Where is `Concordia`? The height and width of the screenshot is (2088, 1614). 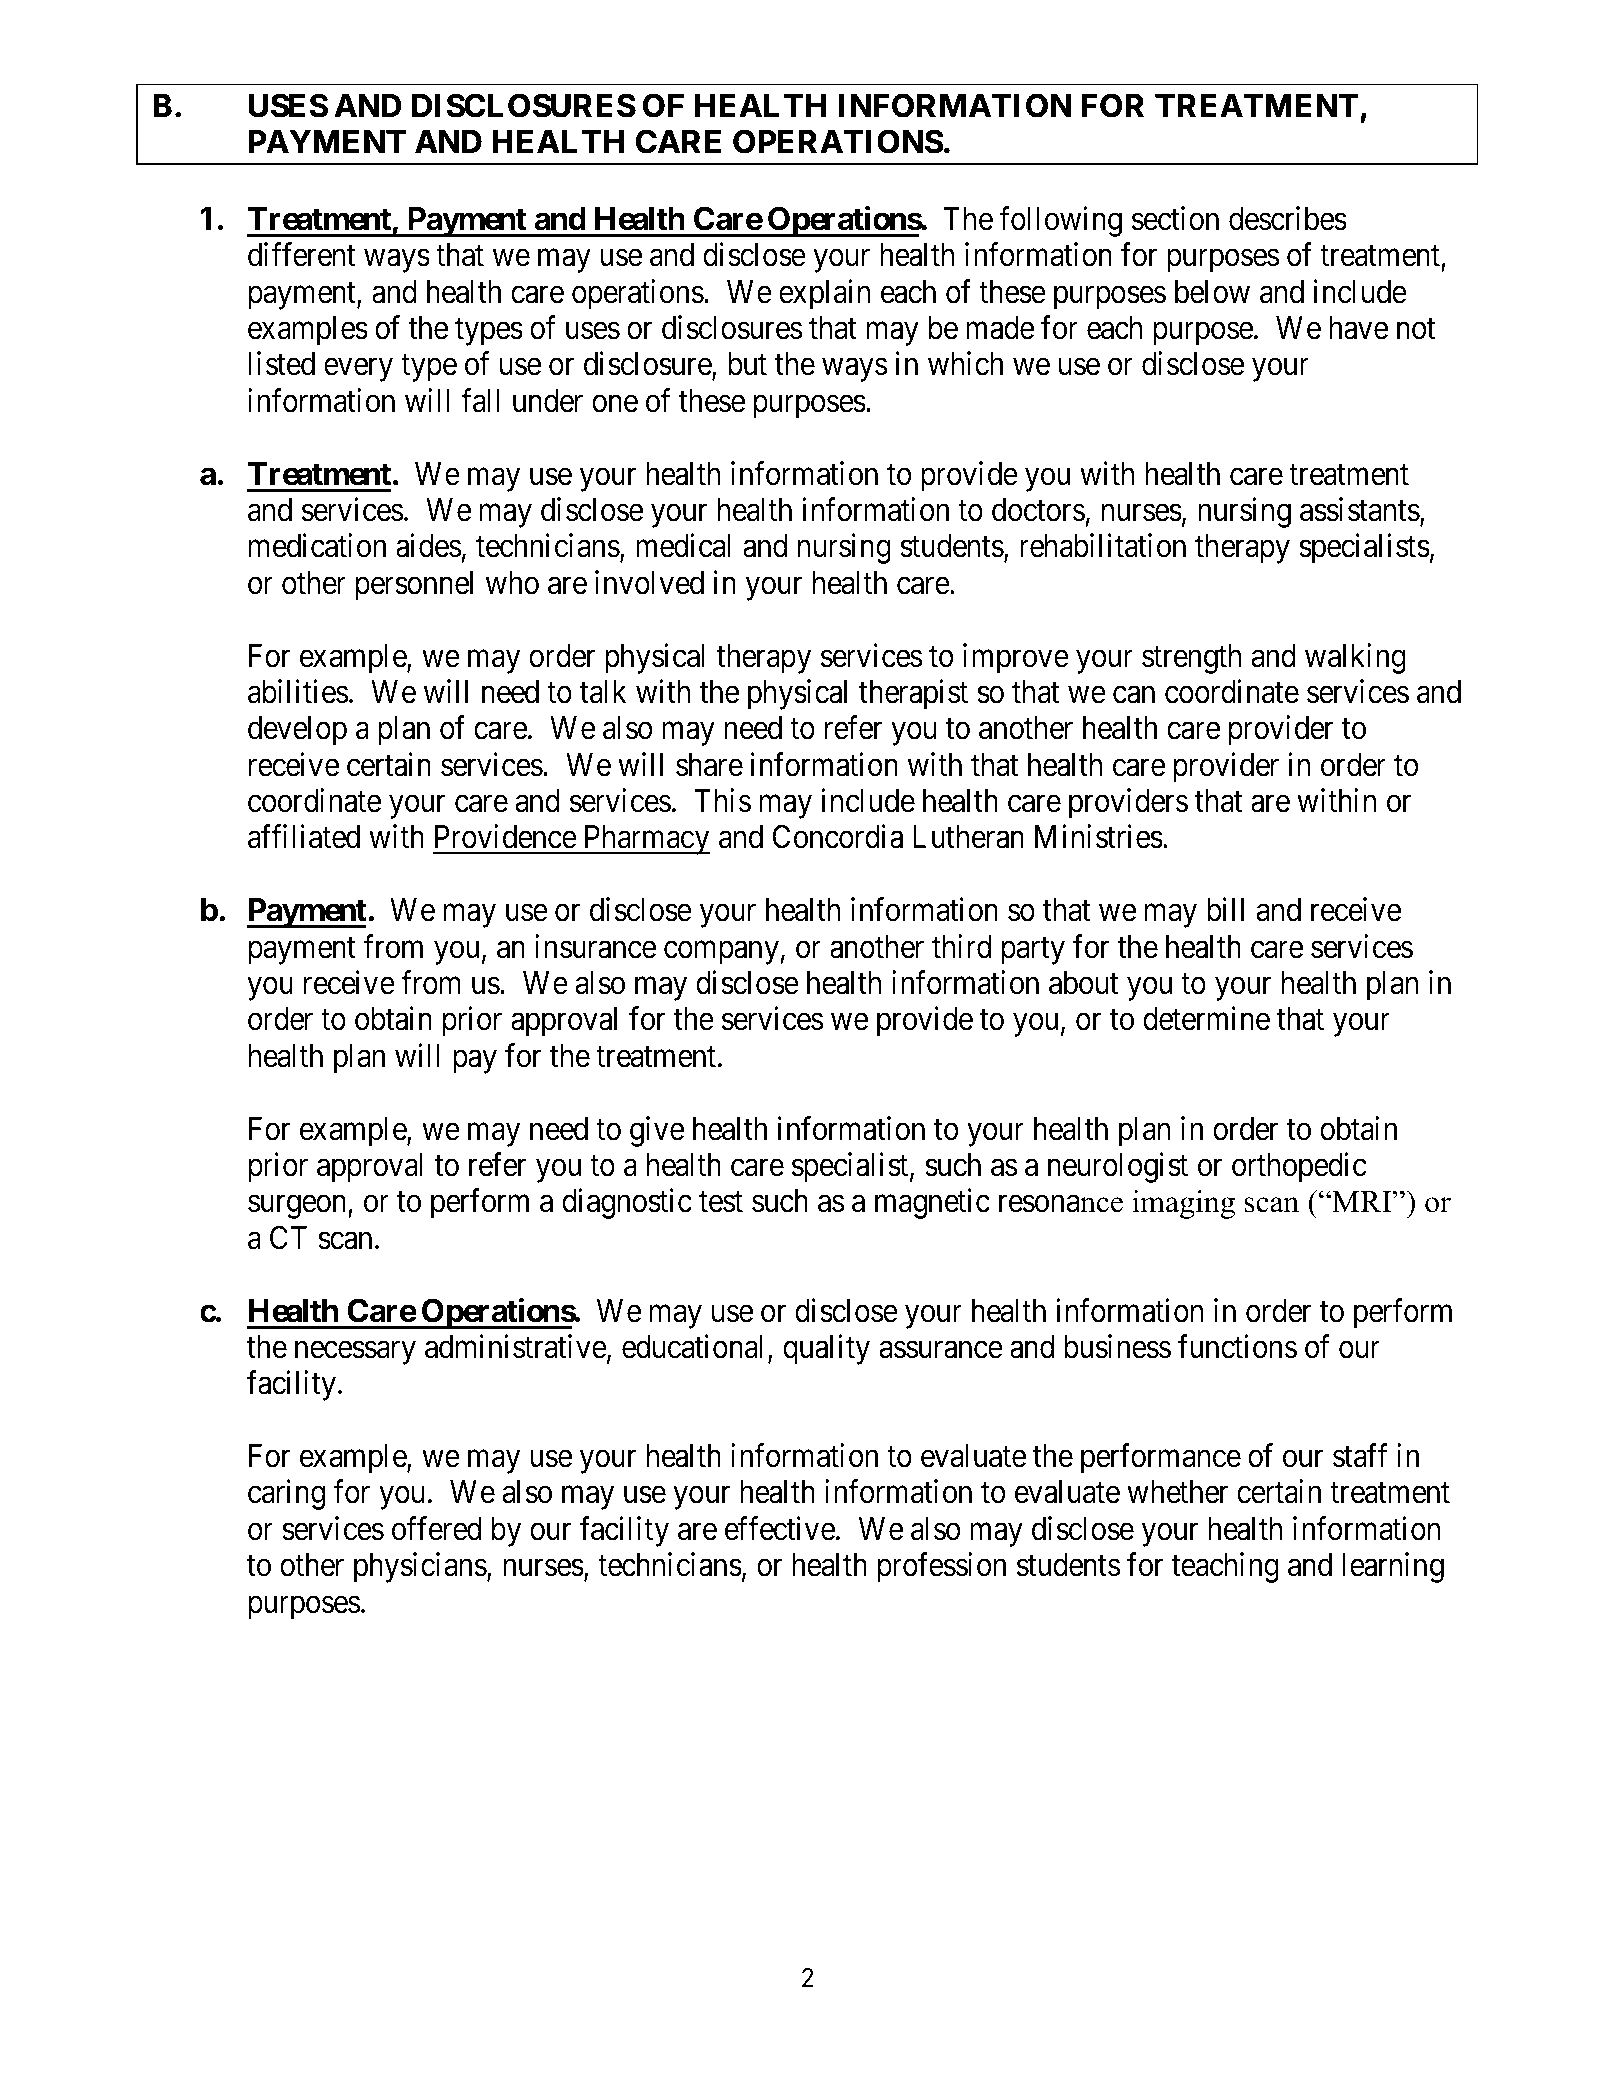
Concordia is located at coordinates (838, 837).
